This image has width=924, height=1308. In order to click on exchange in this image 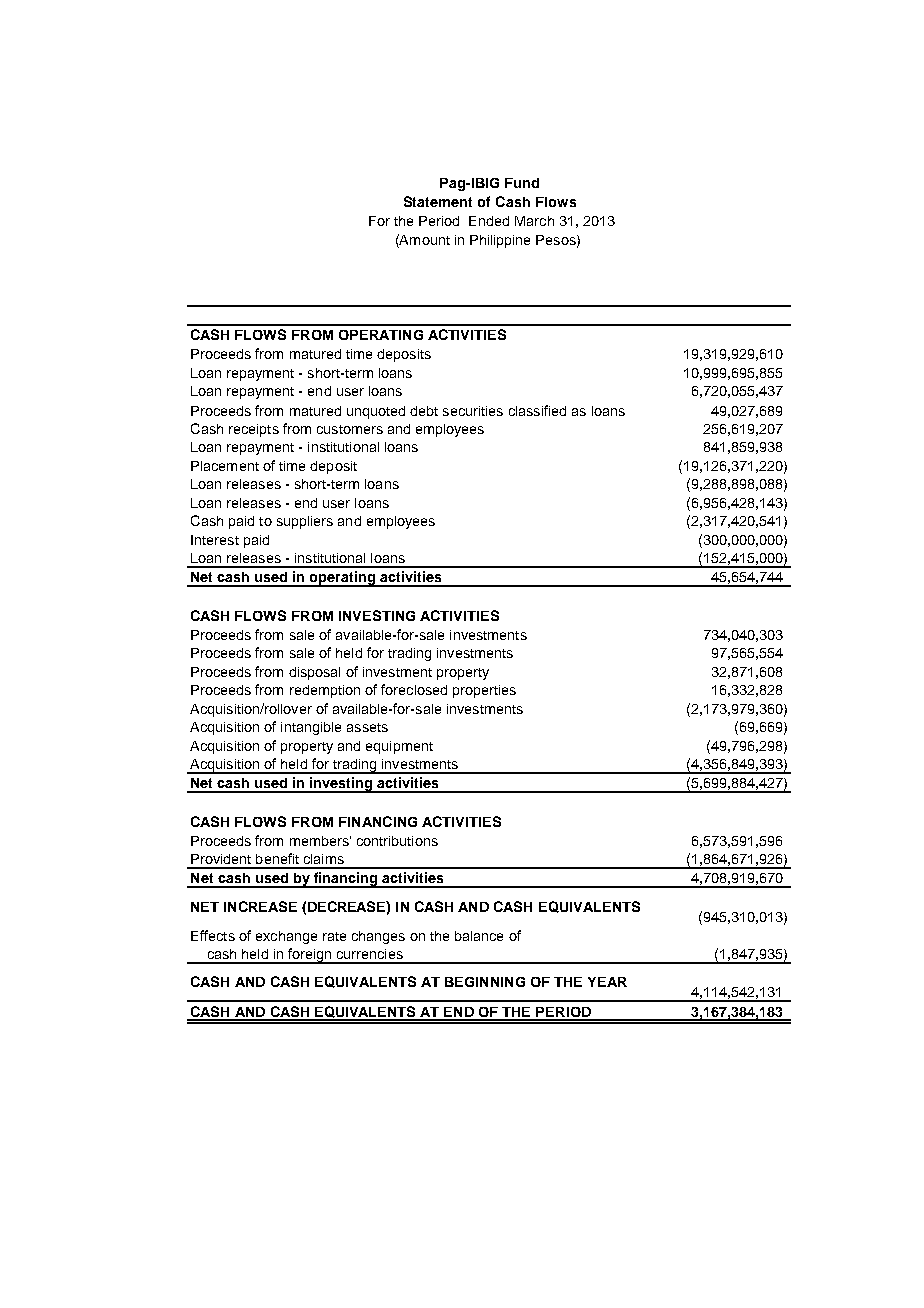, I will do `click(286, 937)`.
